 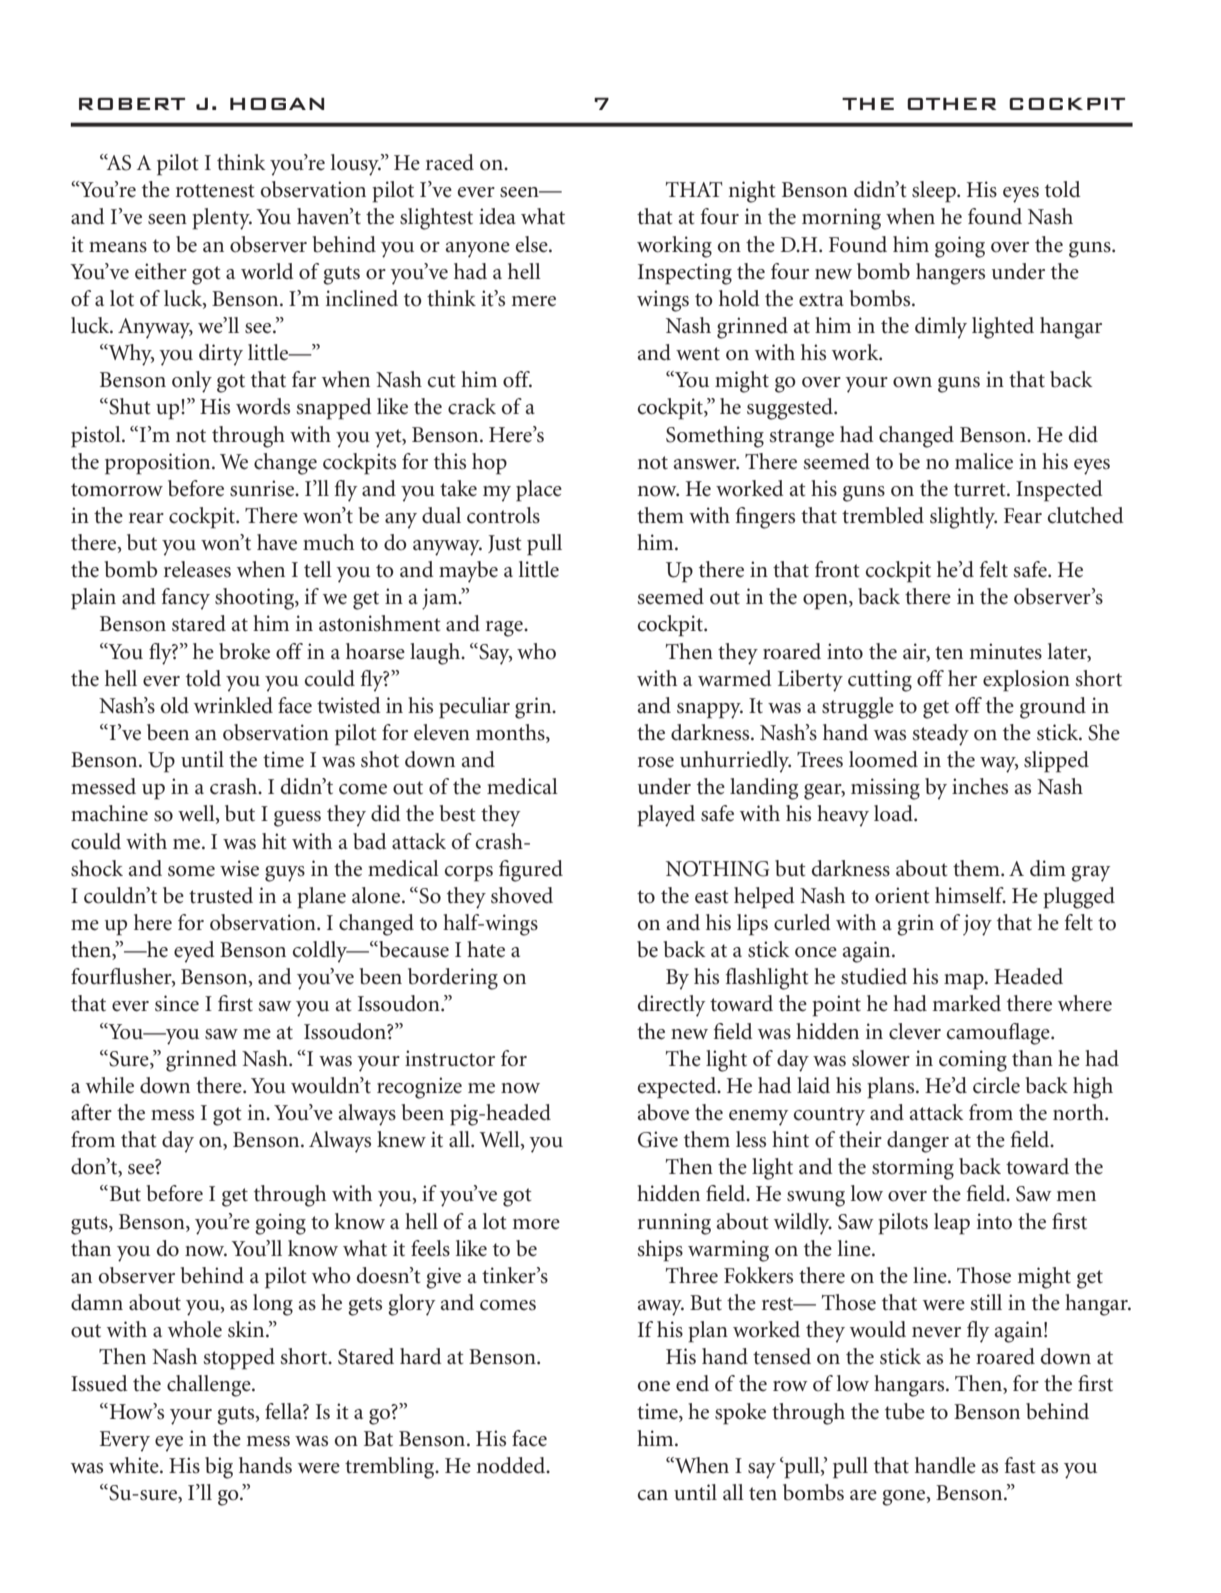 What do you see at coordinates (980, 786) in the image?
I see `inches` at bounding box center [980, 786].
